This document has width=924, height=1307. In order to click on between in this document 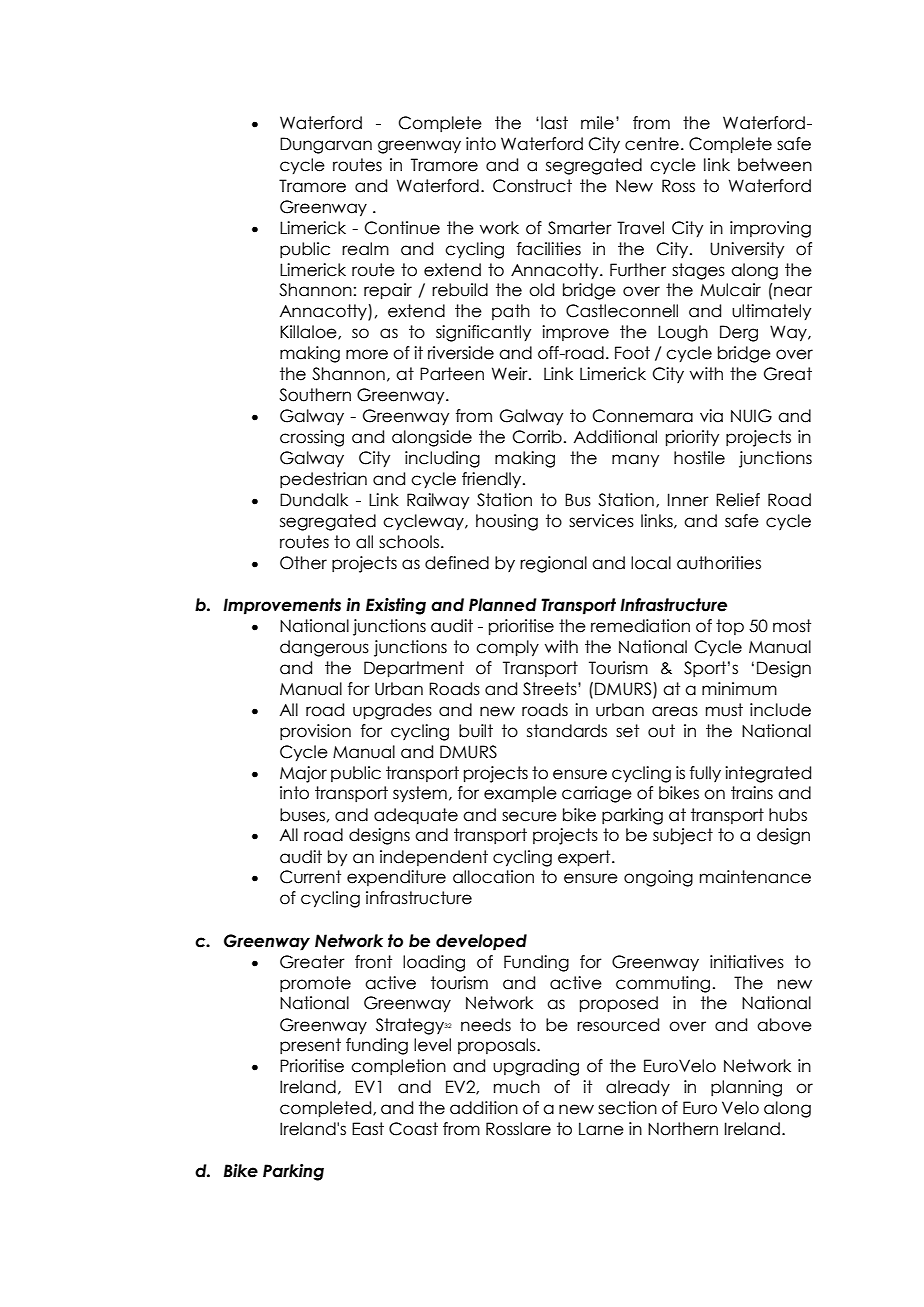, I will do `click(775, 165)`.
